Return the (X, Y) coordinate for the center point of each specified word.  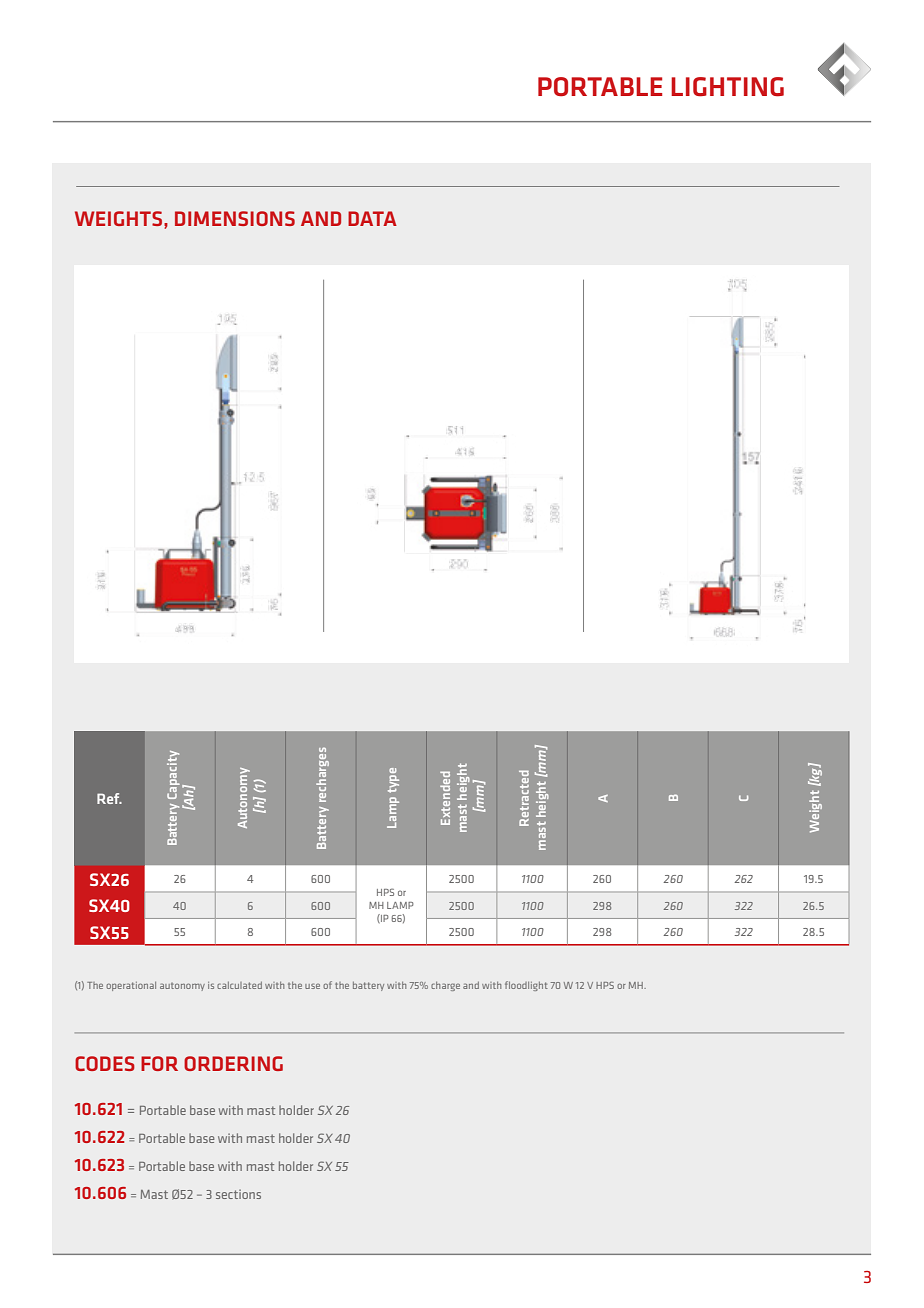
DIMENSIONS (235, 218)
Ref (109, 798)
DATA (372, 218)
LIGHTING (727, 87)
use (312, 986)
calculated (239, 985)
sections (238, 1194)
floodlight (526, 986)
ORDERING (233, 1063)
